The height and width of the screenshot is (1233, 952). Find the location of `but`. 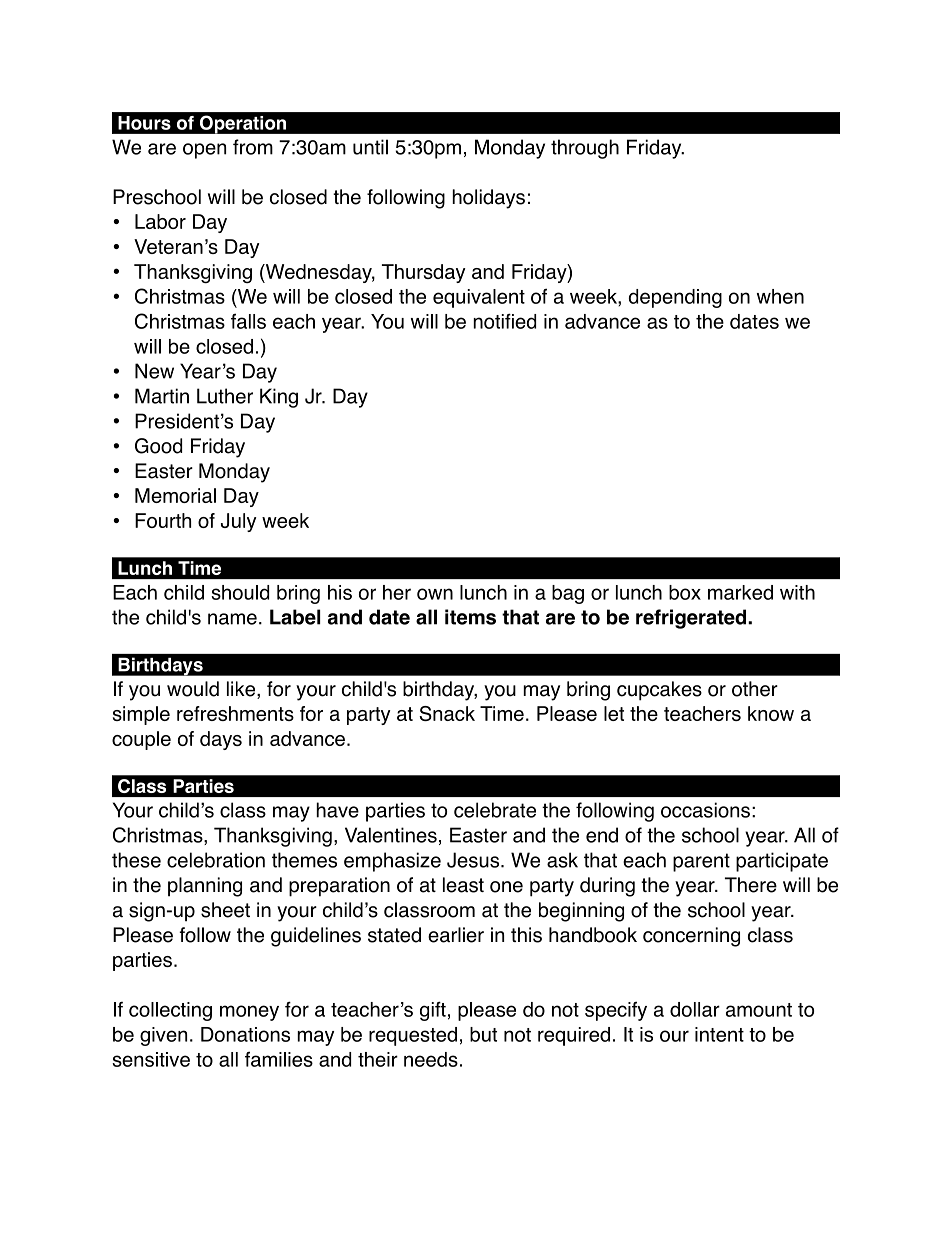

but is located at coordinates (483, 1034).
